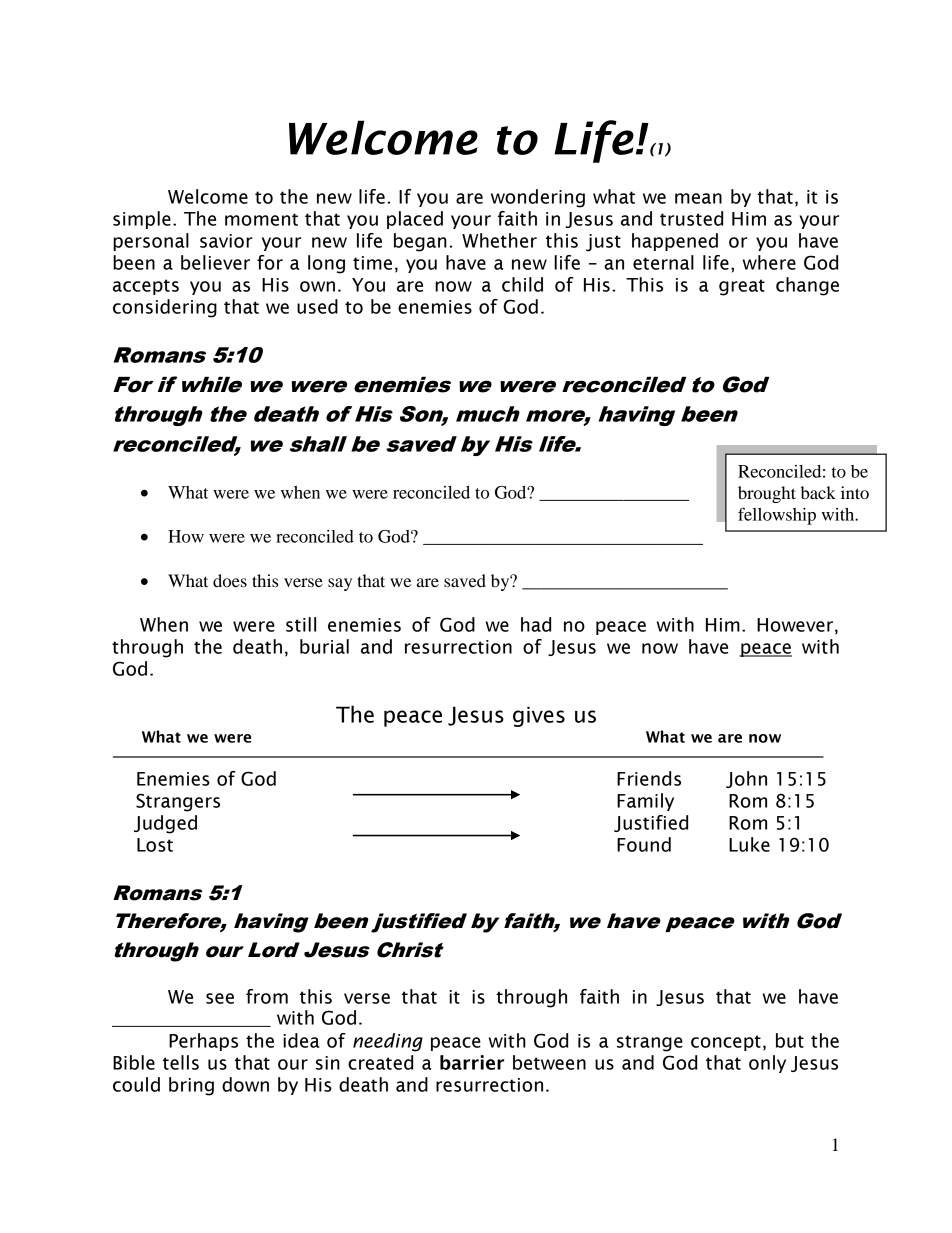 Image resolution: width=952 pixels, height=1233 pixels. I want to click on brought, so click(767, 494).
